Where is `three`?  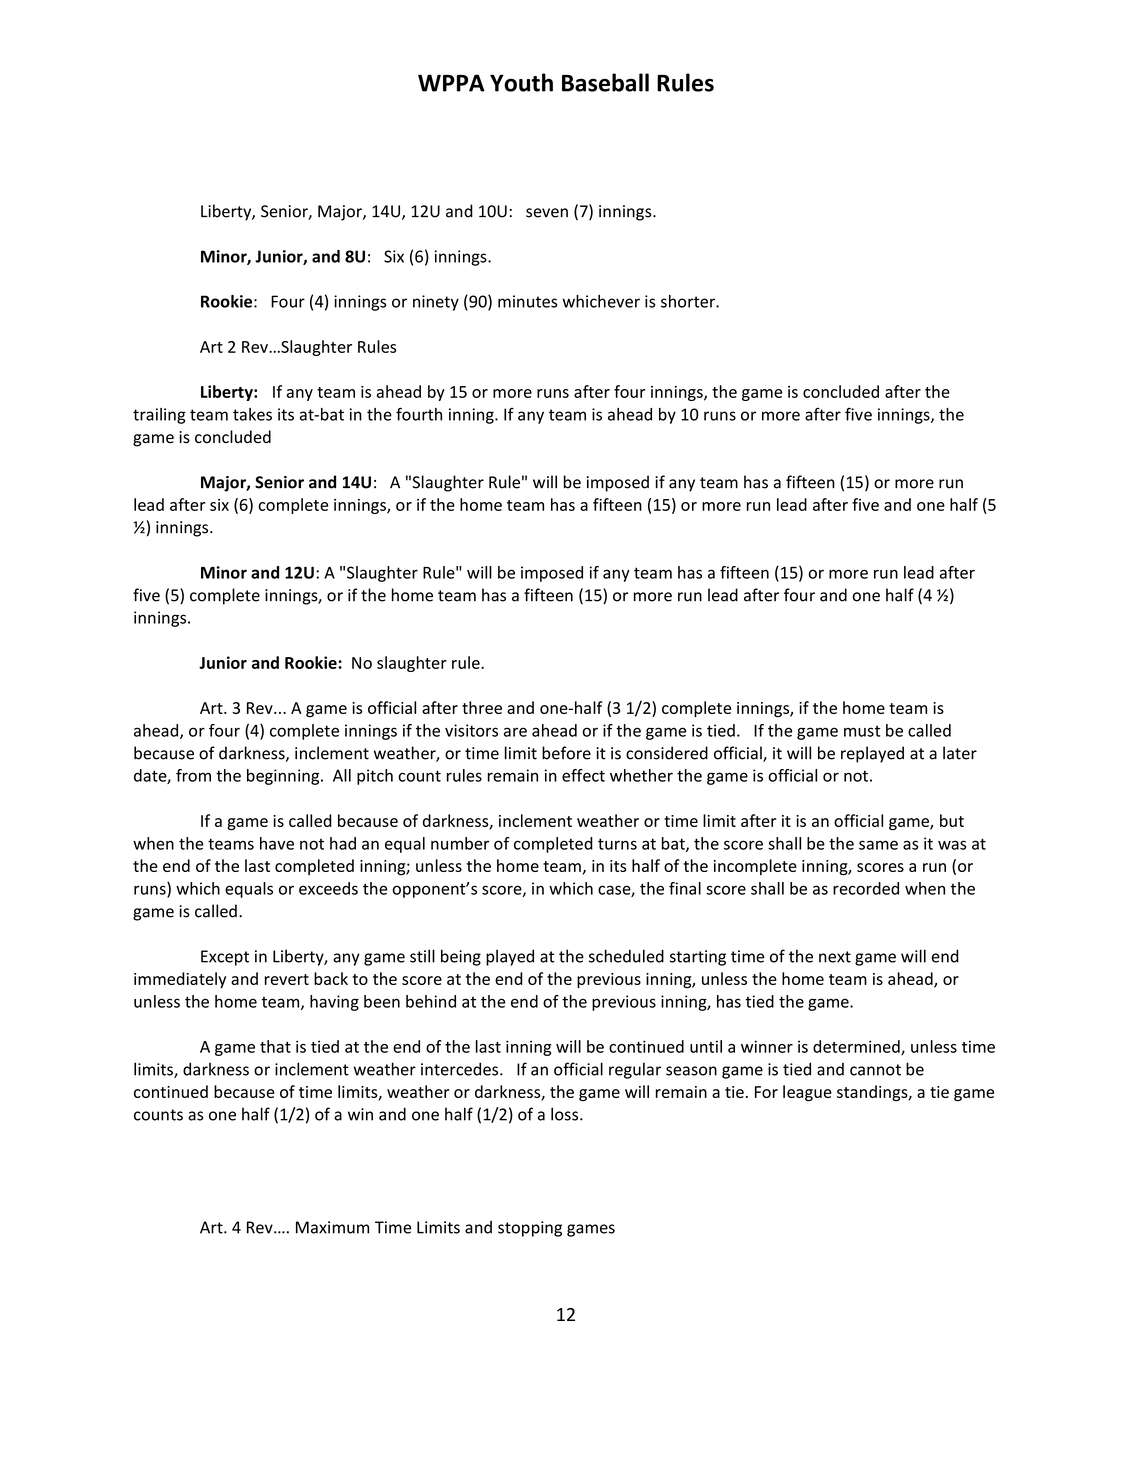
three is located at coordinates (482, 707).
